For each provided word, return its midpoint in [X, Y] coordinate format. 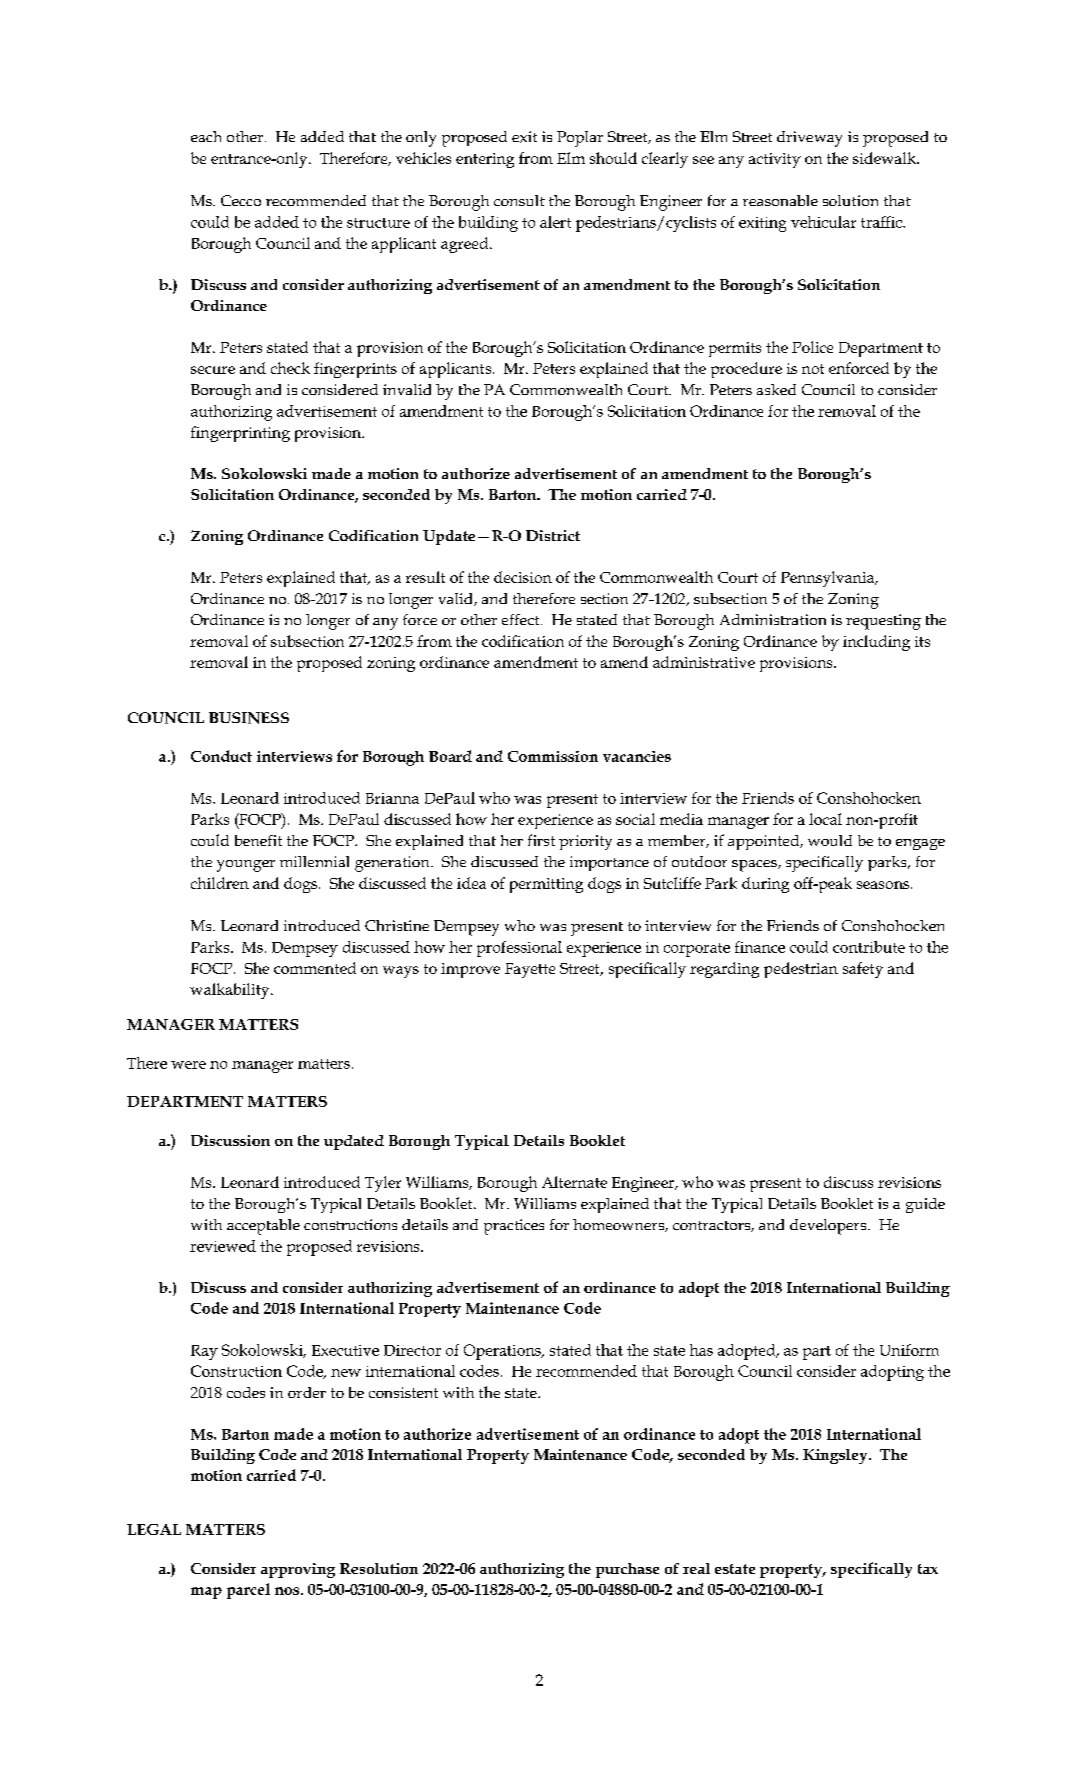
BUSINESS [249, 718]
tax [928, 1569]
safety [863, 970]
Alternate [574, 1182]
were [188, 1065]
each [206, 136]
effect [522, 619]
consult [519, 200]
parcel [248, 1591]
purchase [627, 1570]
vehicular [823, 222]
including [876, 643]
